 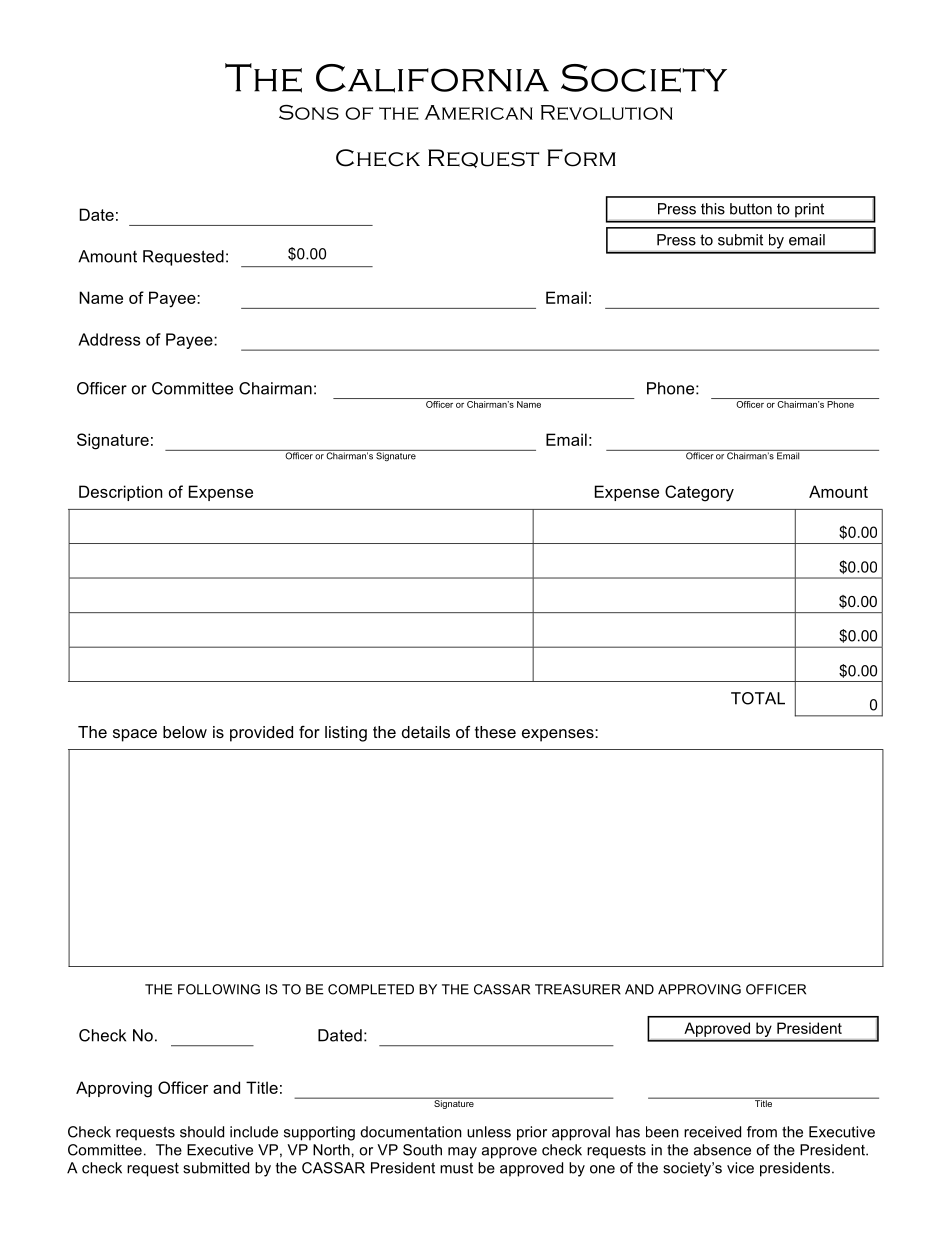 What do you see at coordinates (607, 112) in the image?
I see `Revolution` at bounding box center [607, 112].
